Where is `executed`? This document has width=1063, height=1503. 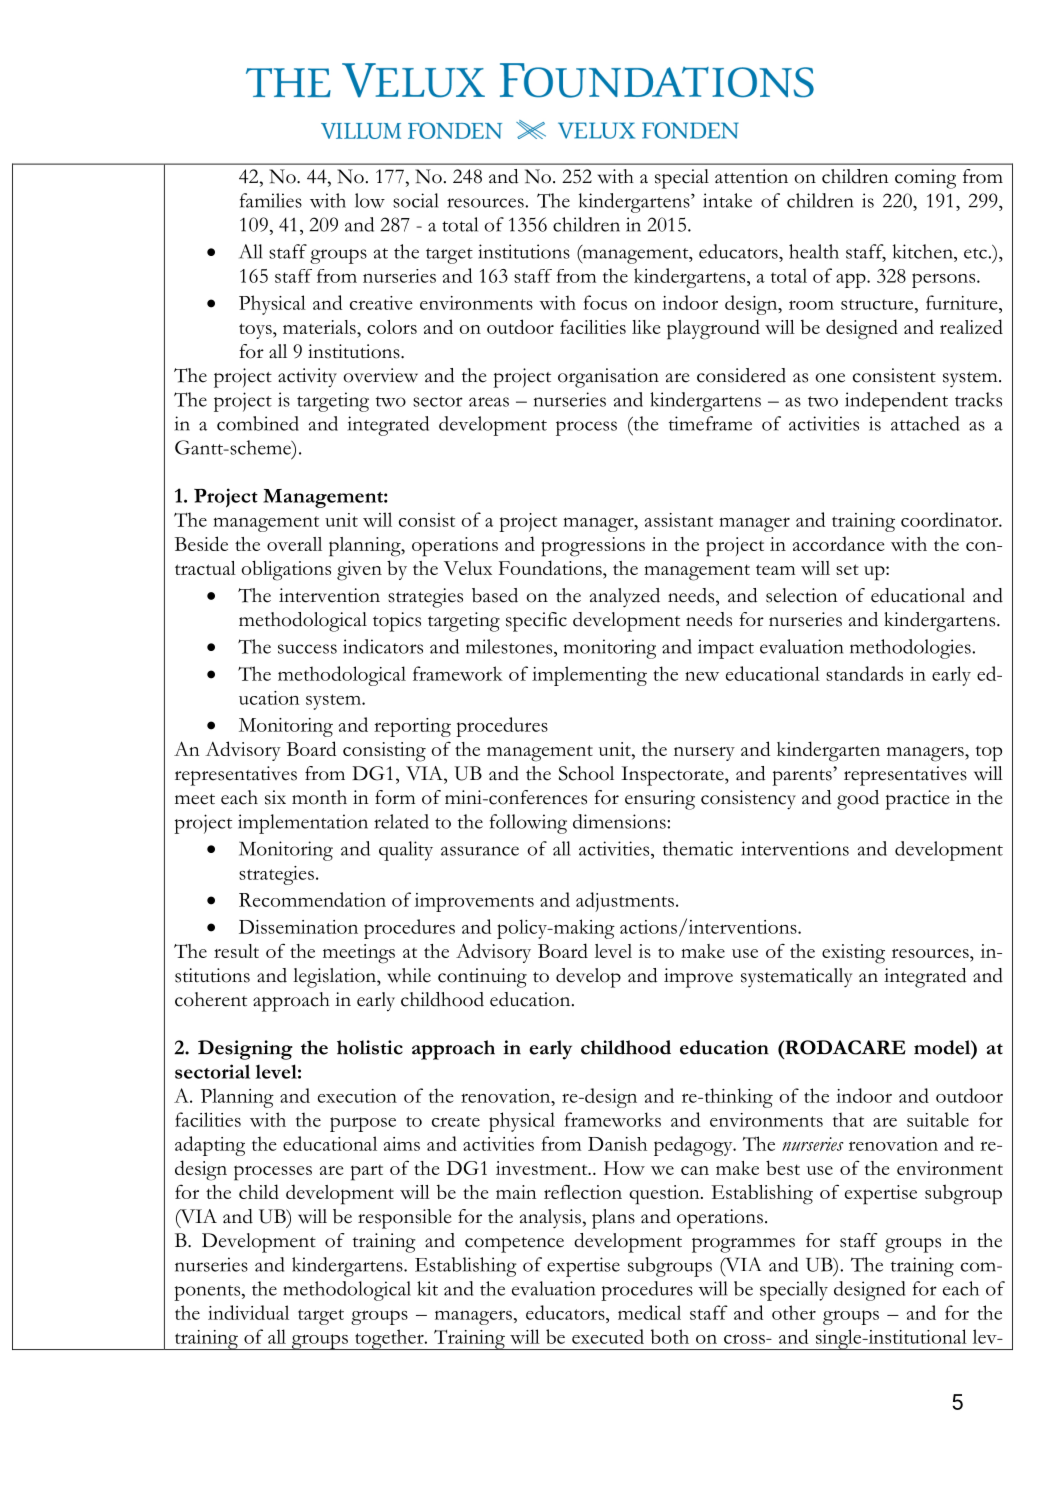 executed is located at coordinates (608, 1336).
